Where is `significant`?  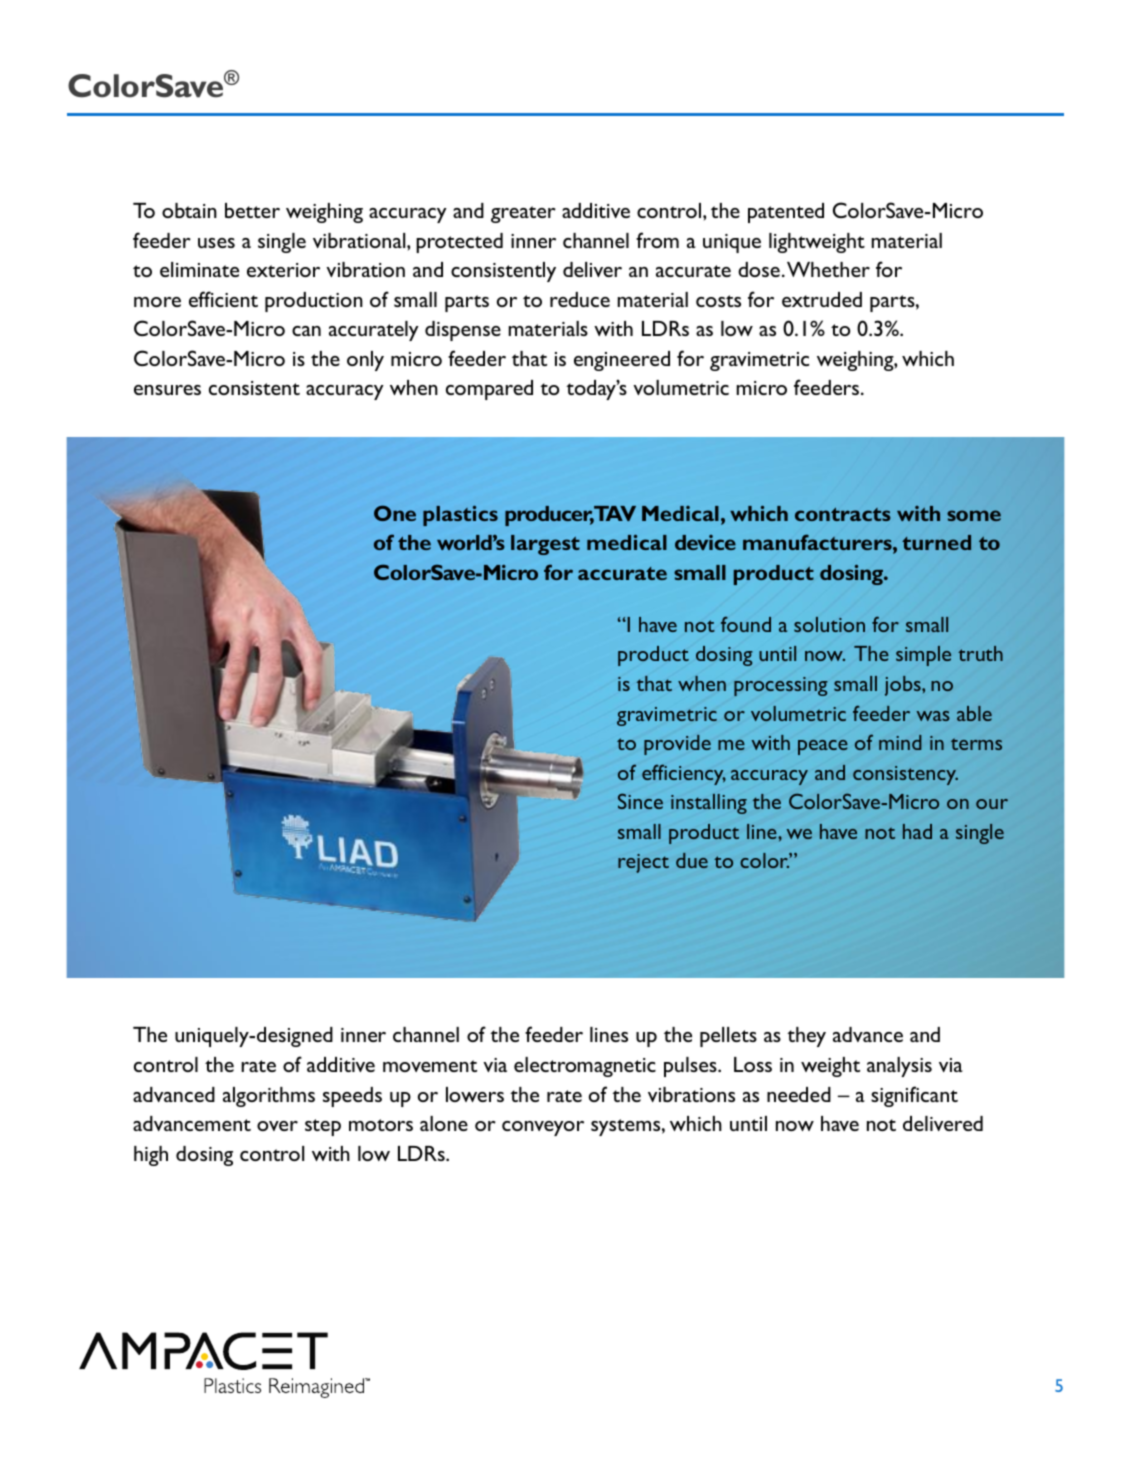 significant is located at coordinates (914, 1096).
